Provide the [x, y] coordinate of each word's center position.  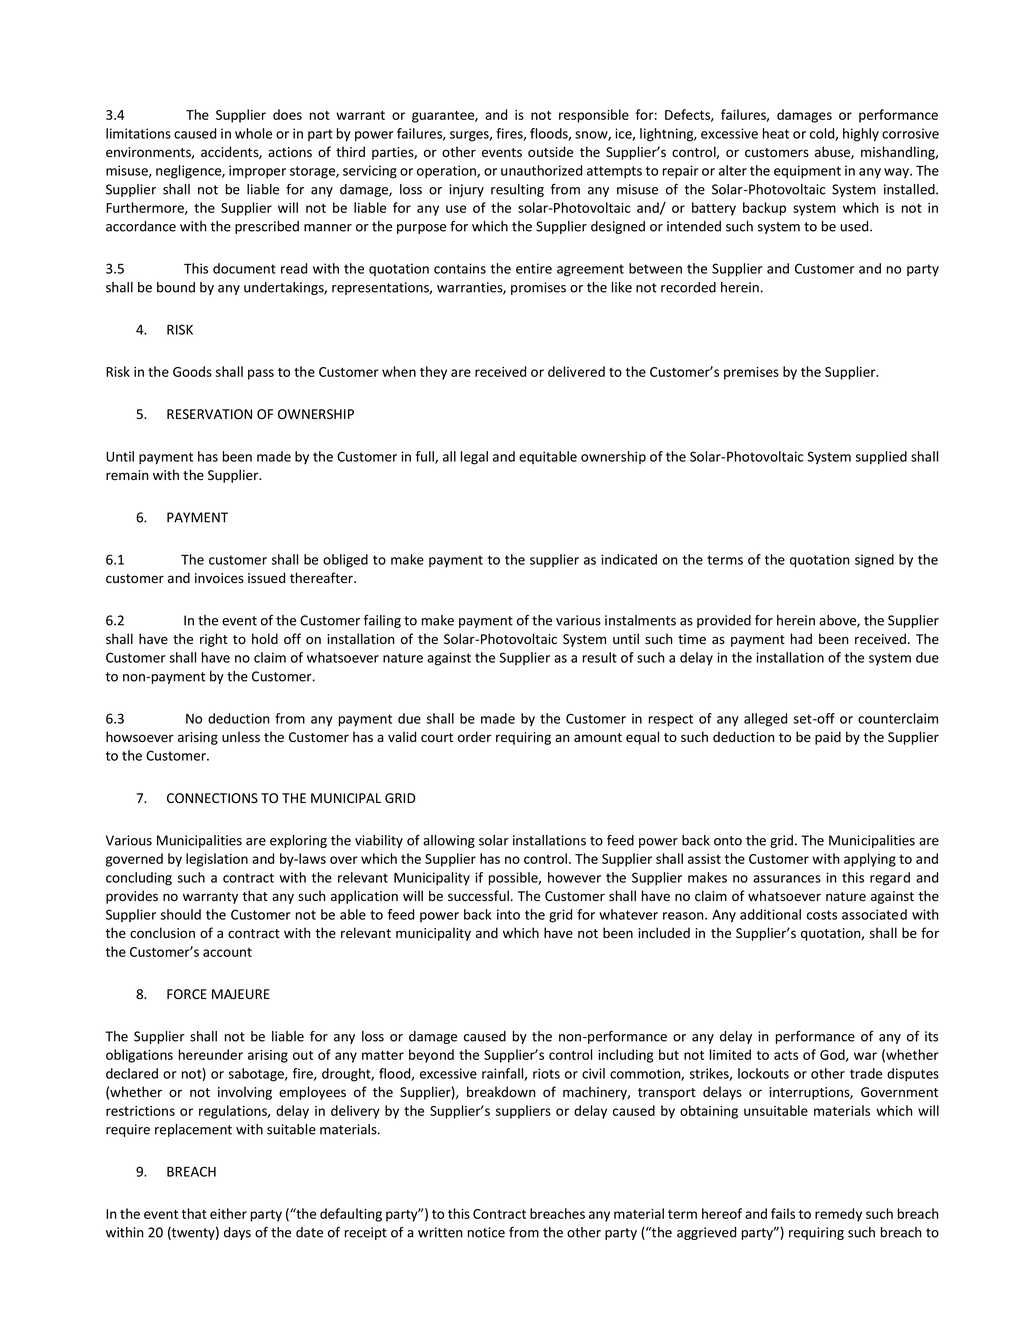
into [508, 914]
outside [550, 152]
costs [822, 915]
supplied [881, 457]
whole [253, 133]
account [227, 952]
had [801, 638]
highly [861, 135]
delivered [576, 371]
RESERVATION [209, 414]
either [228, 1213]
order [474, 737]
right [214, 640]
